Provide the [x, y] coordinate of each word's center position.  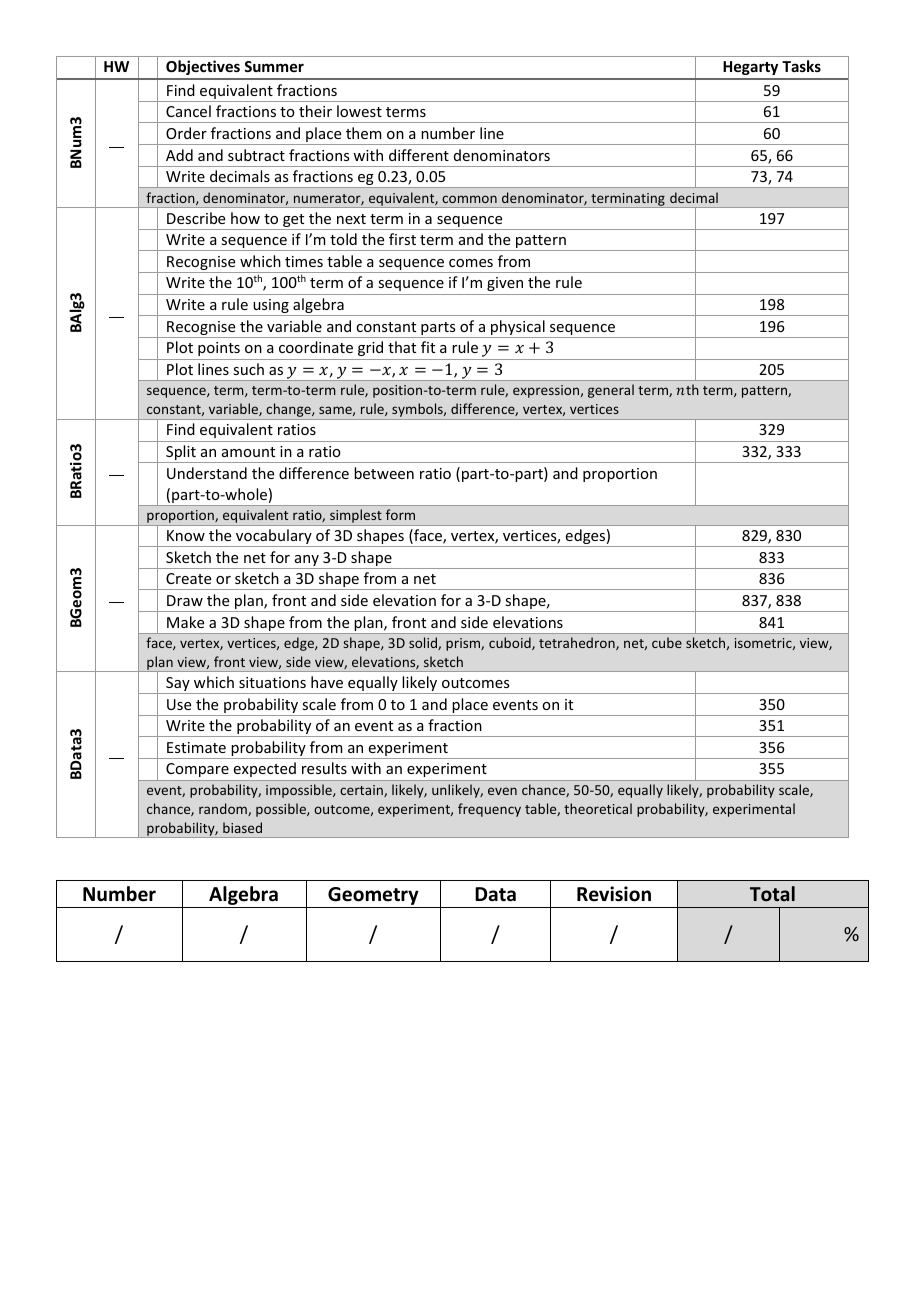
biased [242, 827]
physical [518, 329]
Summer [274, 66]
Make [185, 622]
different [419, 155]
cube [667, 642]
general [611, 391]
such [248, 369]
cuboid [511, 643]
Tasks [801, 66]
